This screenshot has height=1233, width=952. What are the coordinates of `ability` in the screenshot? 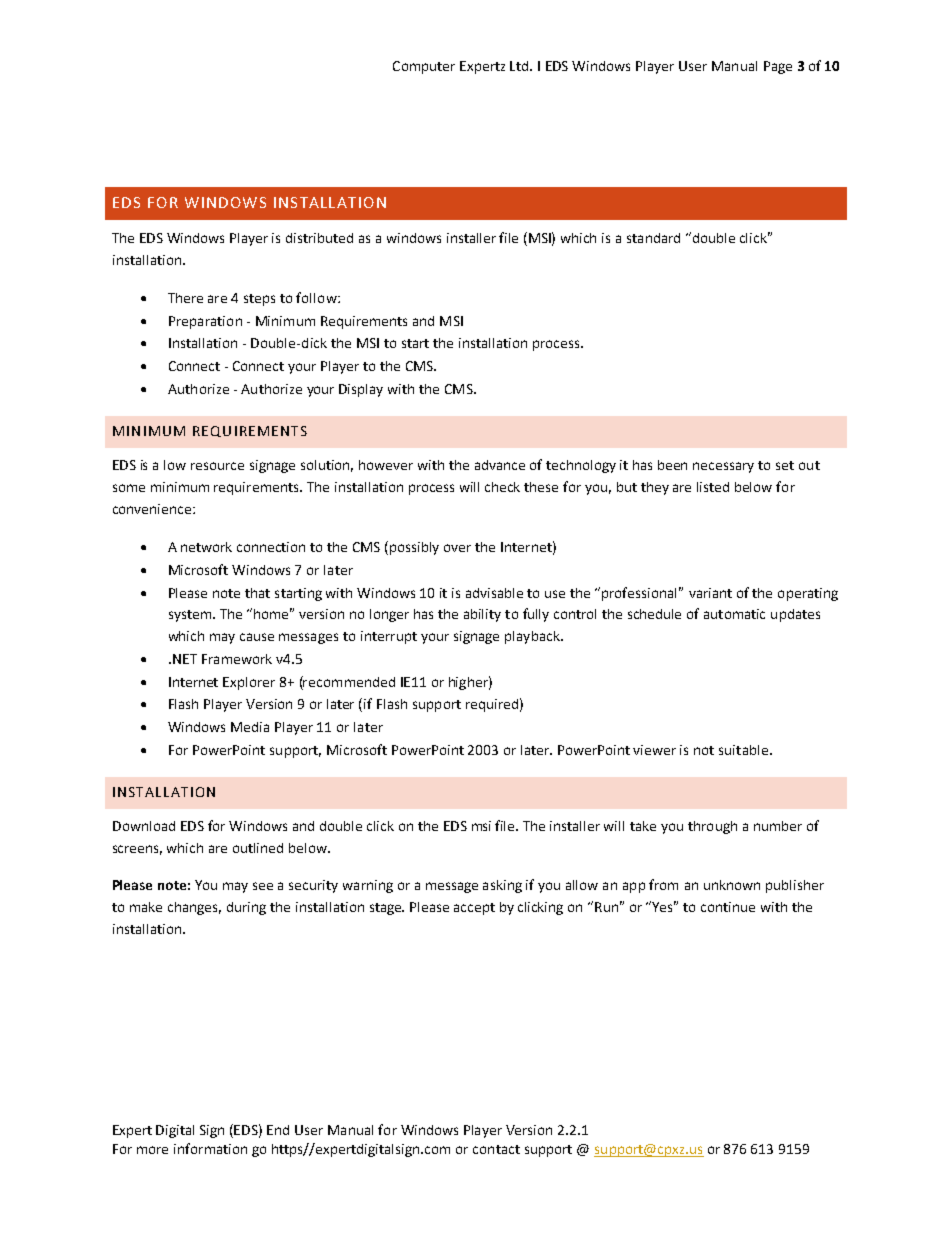 It's located at (482, 615).
